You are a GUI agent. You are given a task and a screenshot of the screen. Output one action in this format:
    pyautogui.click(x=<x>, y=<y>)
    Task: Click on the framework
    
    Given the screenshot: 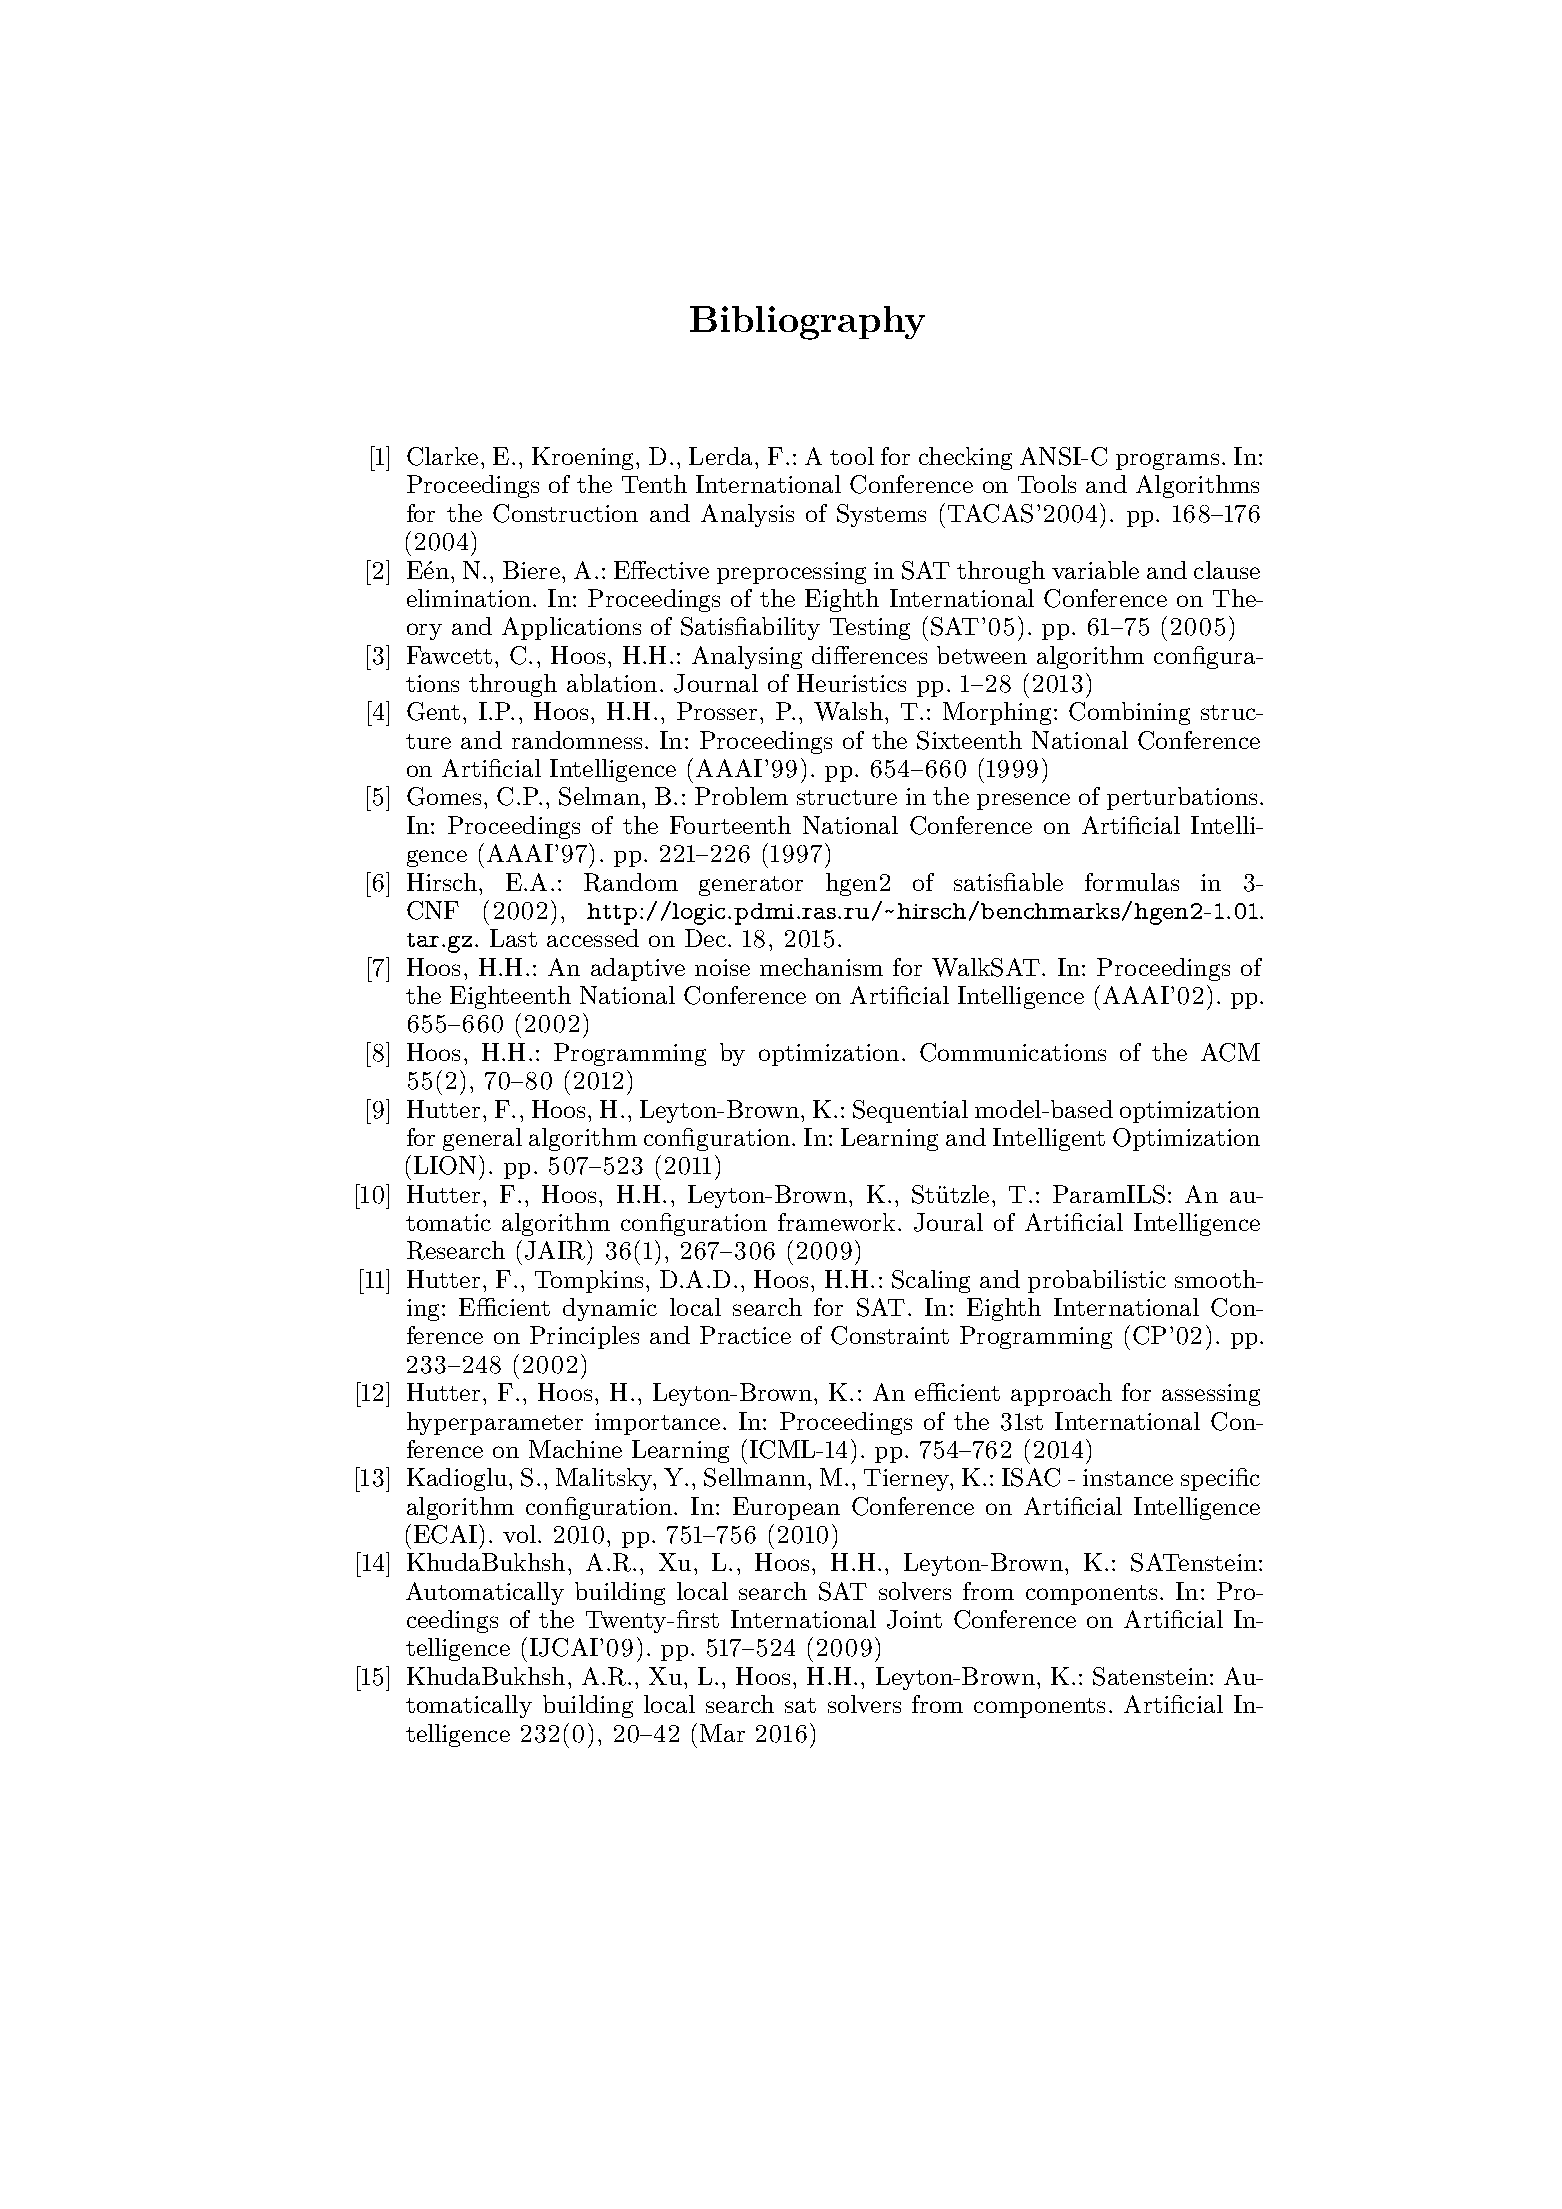 What is the action you would take?
    pyautogui.click(x=836, y=1222)
